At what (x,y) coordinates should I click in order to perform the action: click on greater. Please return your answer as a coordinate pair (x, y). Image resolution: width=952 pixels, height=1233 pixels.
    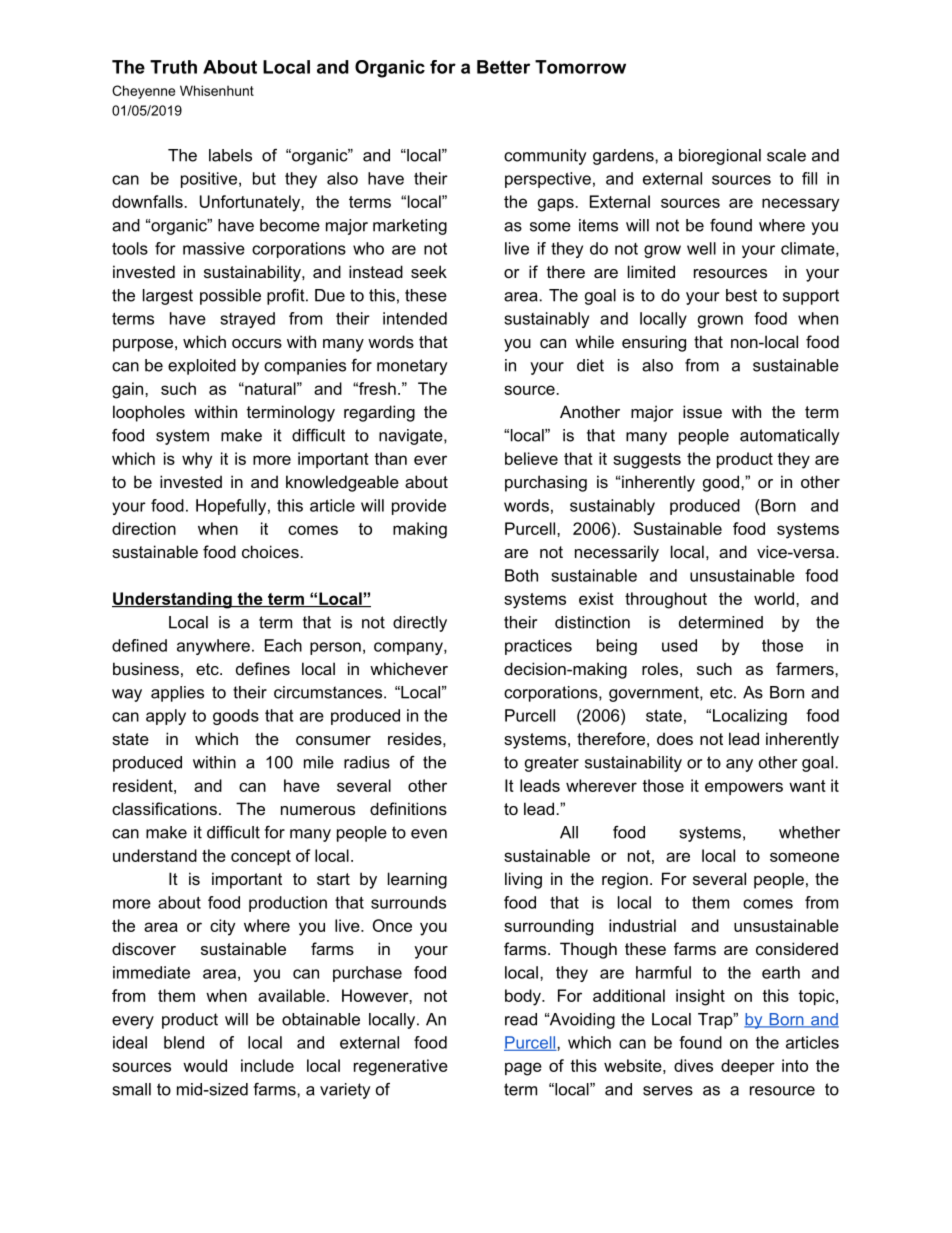
    Looking at the image, I should click on (552, 764).
